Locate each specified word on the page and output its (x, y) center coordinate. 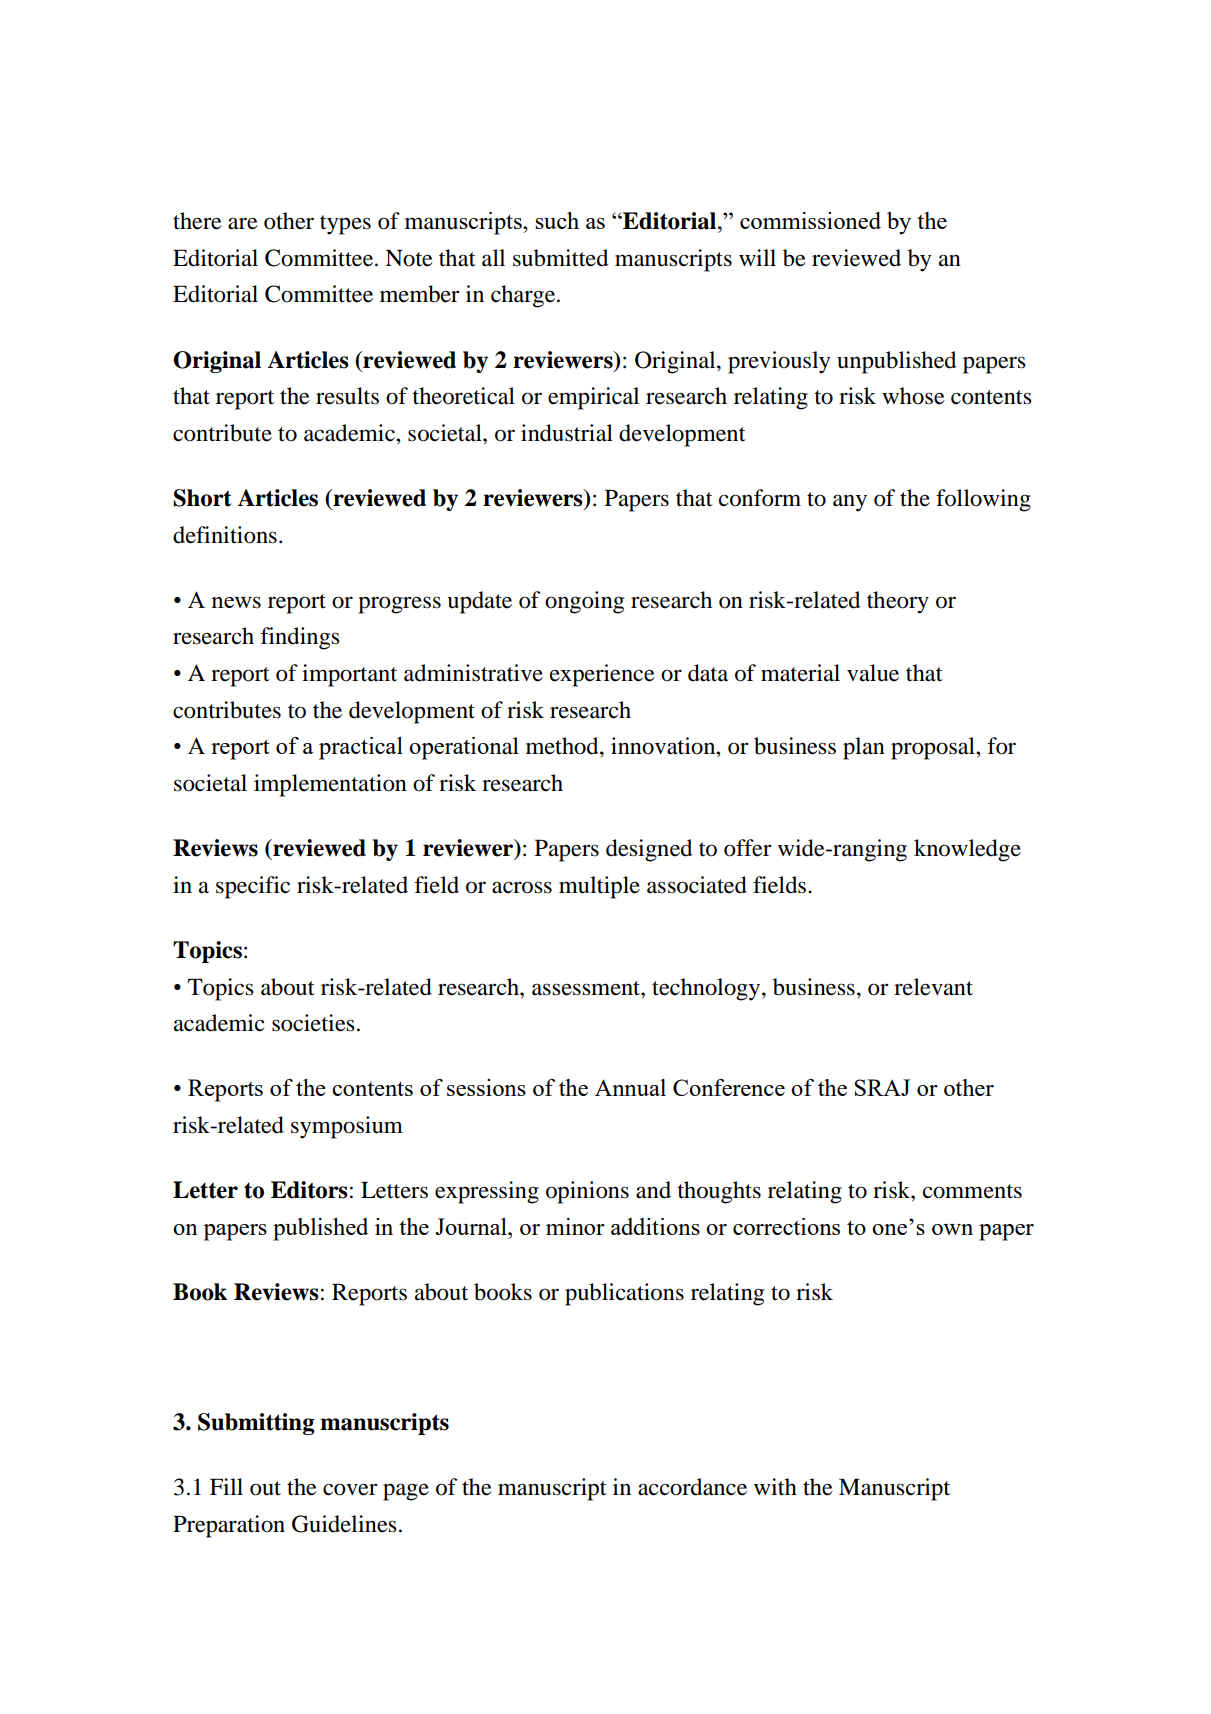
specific (253, 887)
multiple (599, 887)
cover (350, 1489)
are (243, 223)
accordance (692, 1487)
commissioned (810, 220)
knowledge (967, 850)
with (775, 1487)
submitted (560, 258)
